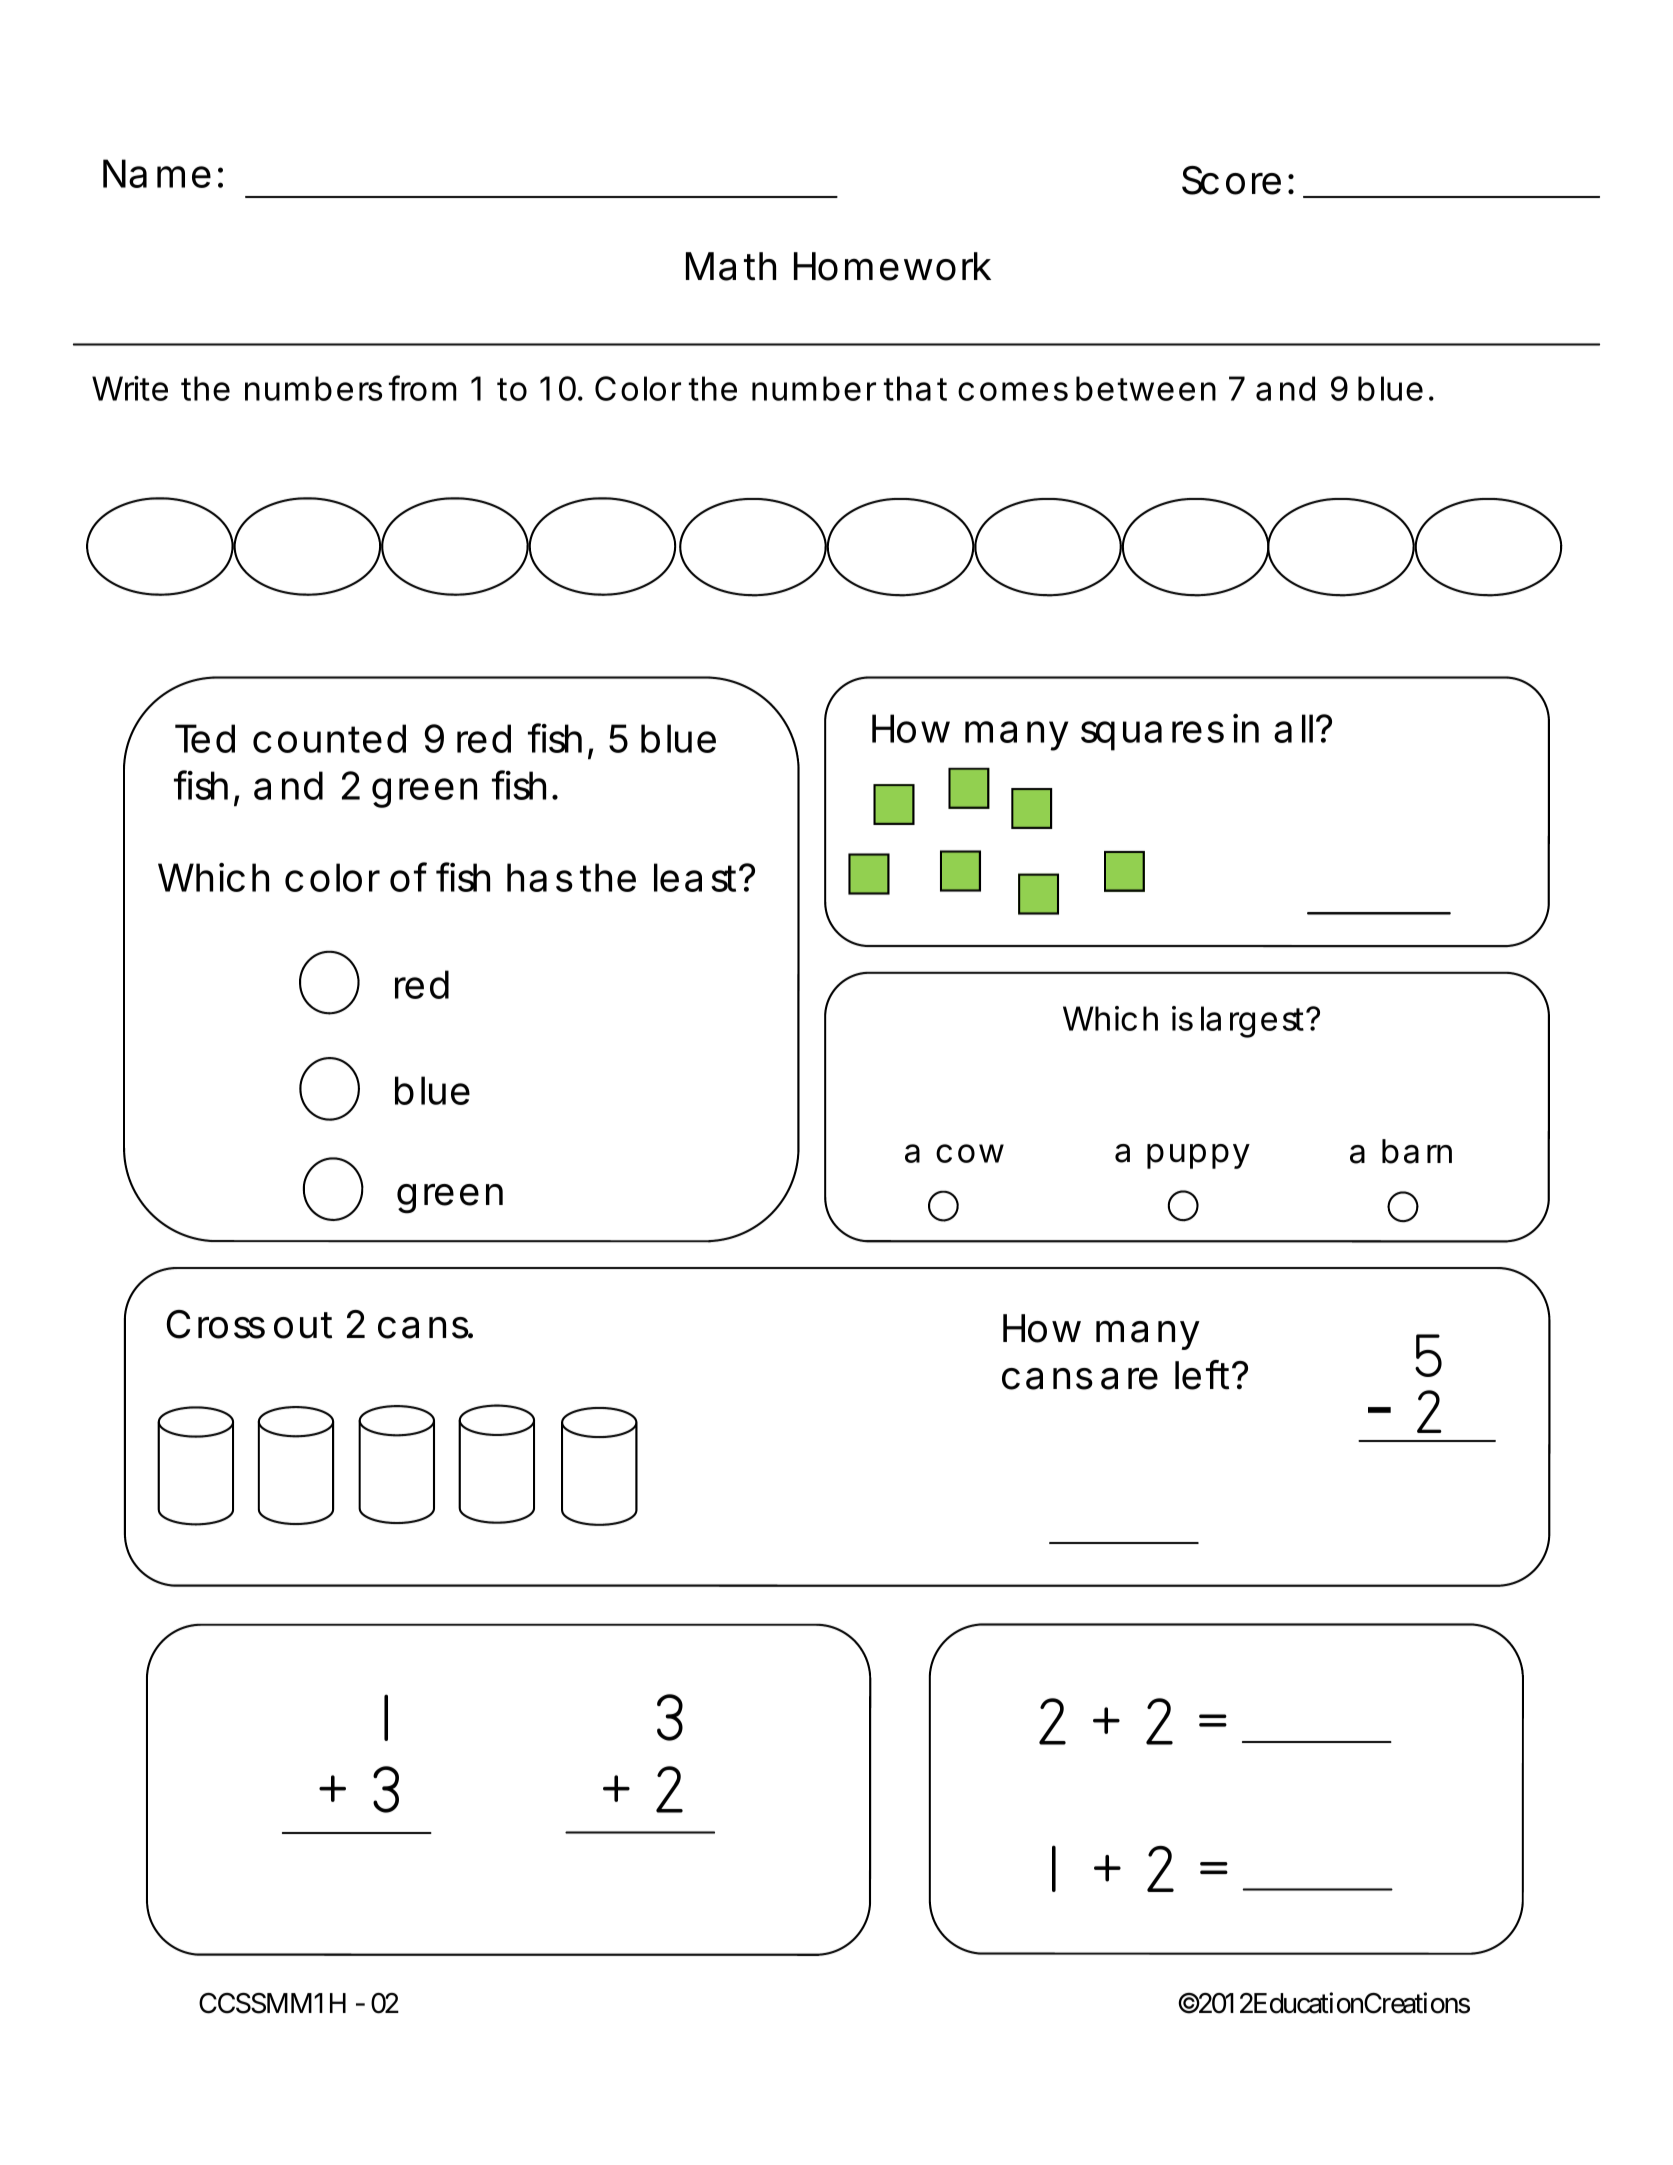  What do you see at coordinates (1293, 728) in the screenshot?
I see `all` at bounding box center [1293, 728].
